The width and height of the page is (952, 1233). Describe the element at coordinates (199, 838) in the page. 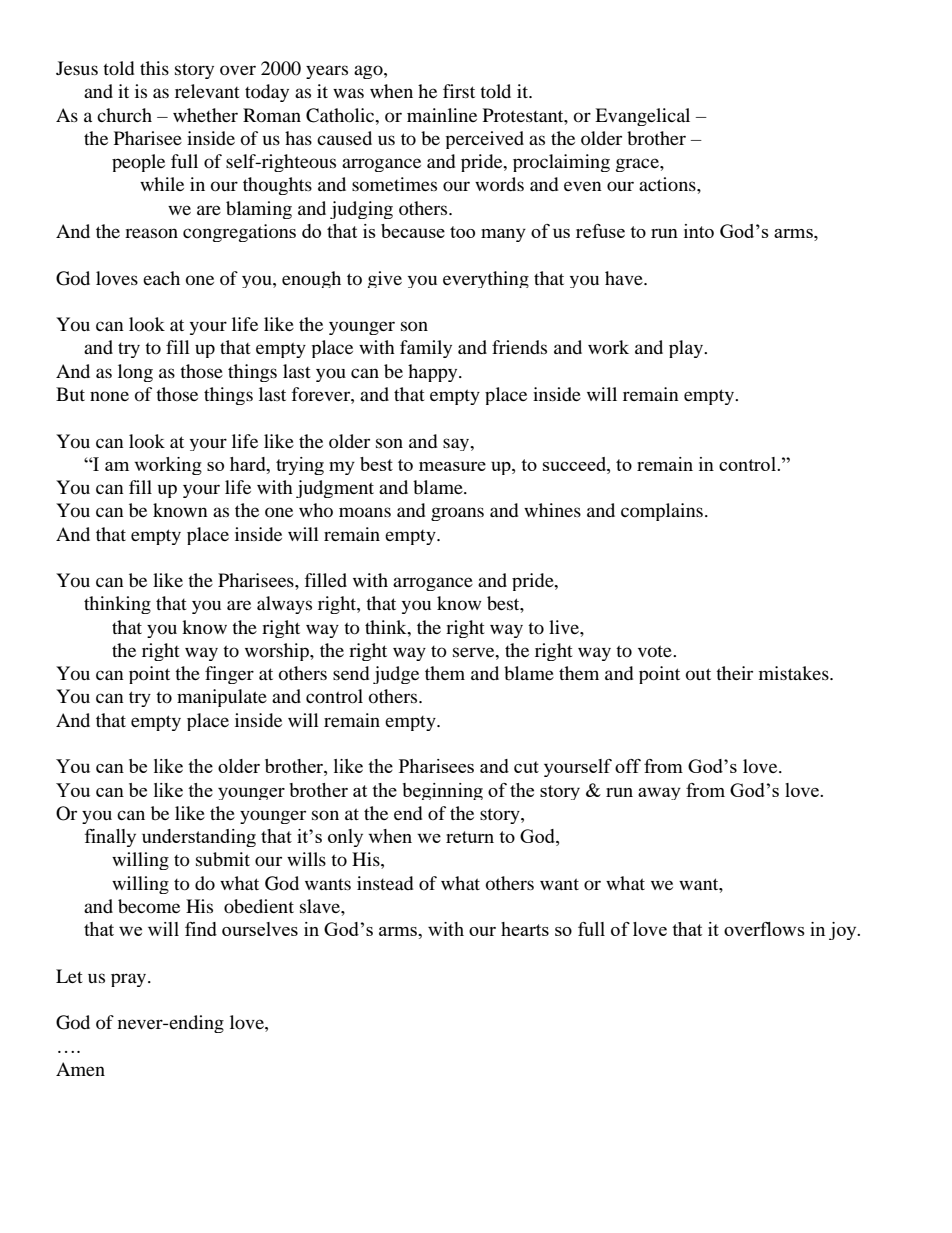

I see `understanding` at that location.
